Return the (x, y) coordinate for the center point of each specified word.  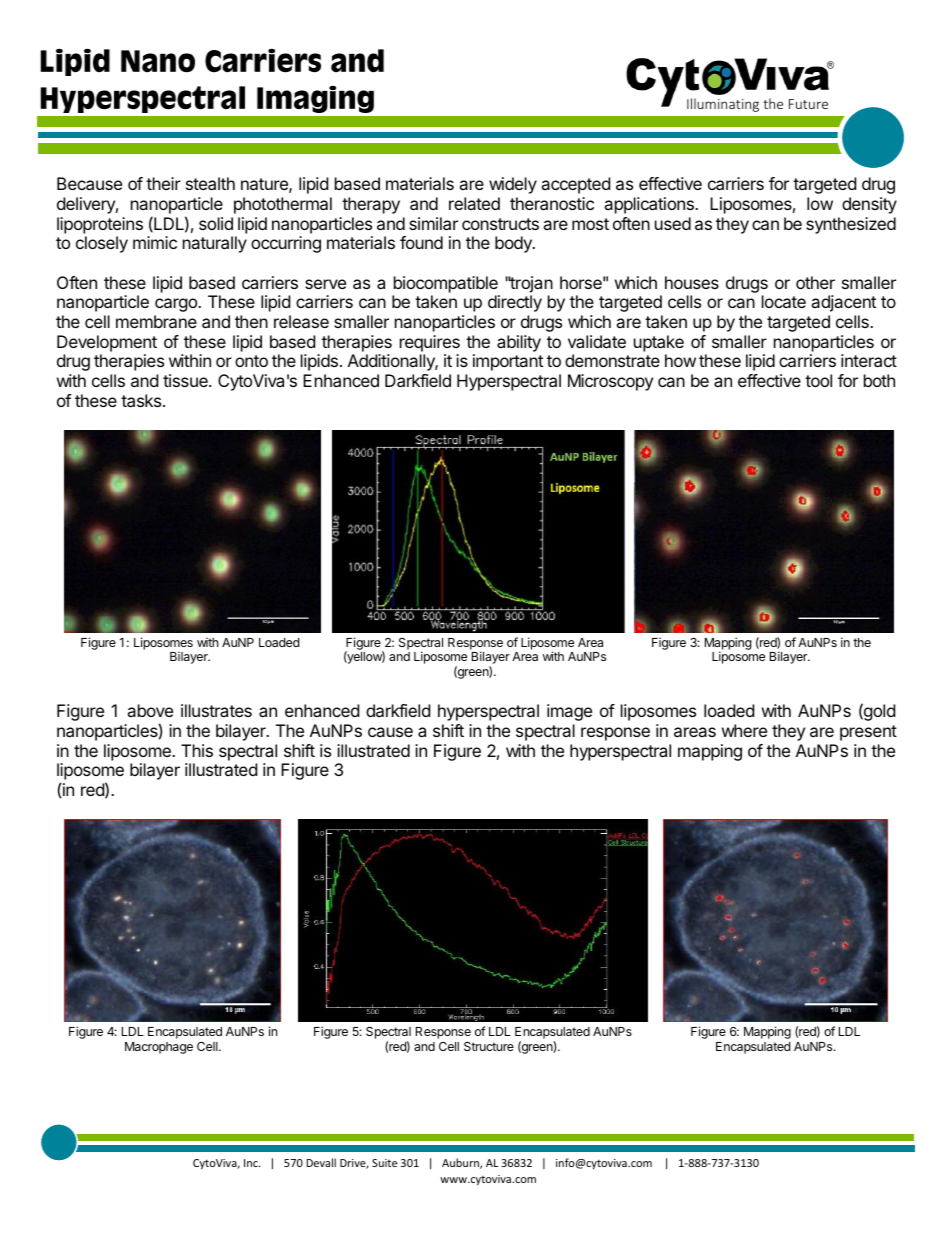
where (744, 730)
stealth (210, 183)
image (569, 712)
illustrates (216, 710)
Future (808, 104)
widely (513, 185)
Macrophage (159, 1048)
